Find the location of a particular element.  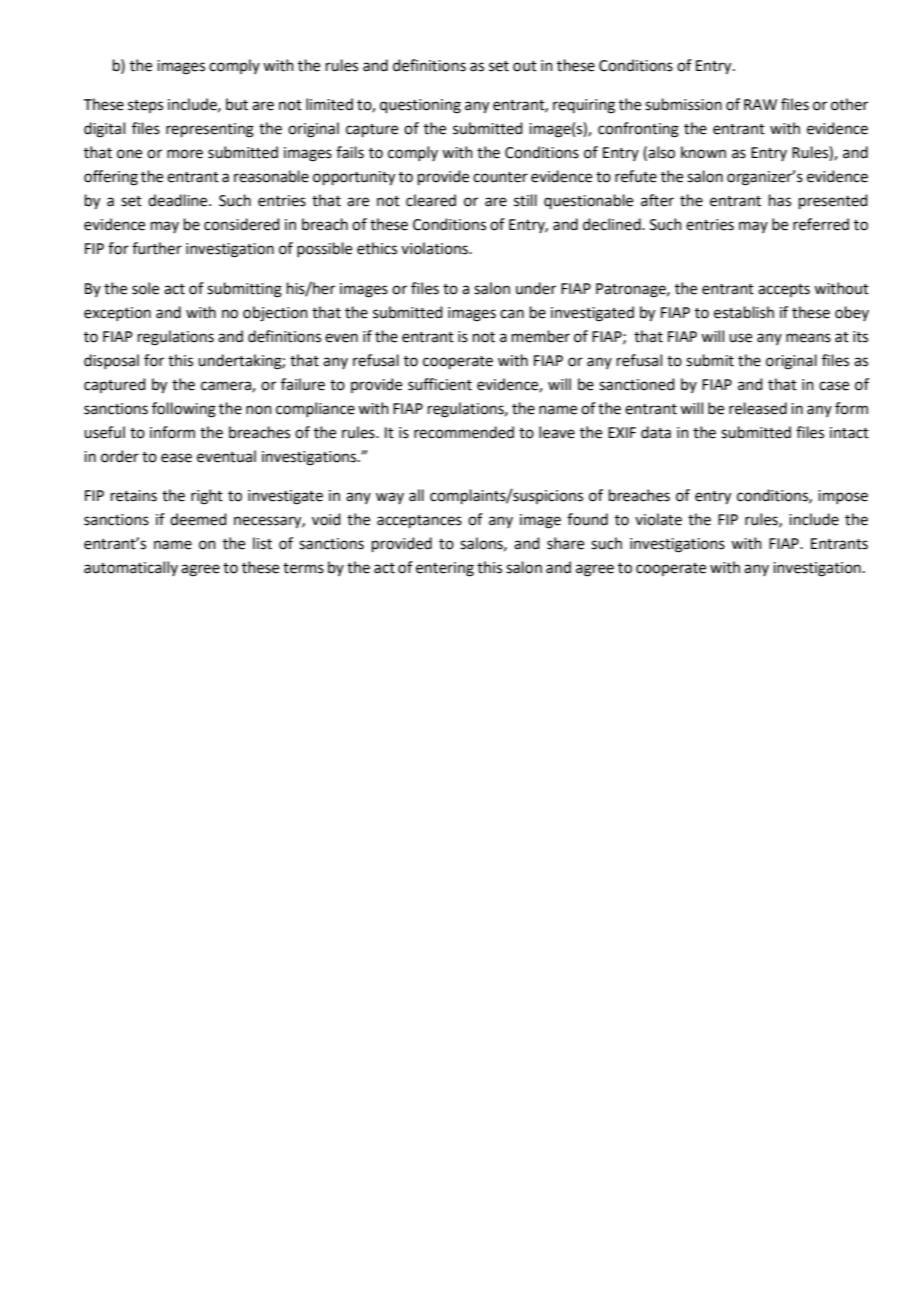

RAW is located at coordinates (760, 104).
